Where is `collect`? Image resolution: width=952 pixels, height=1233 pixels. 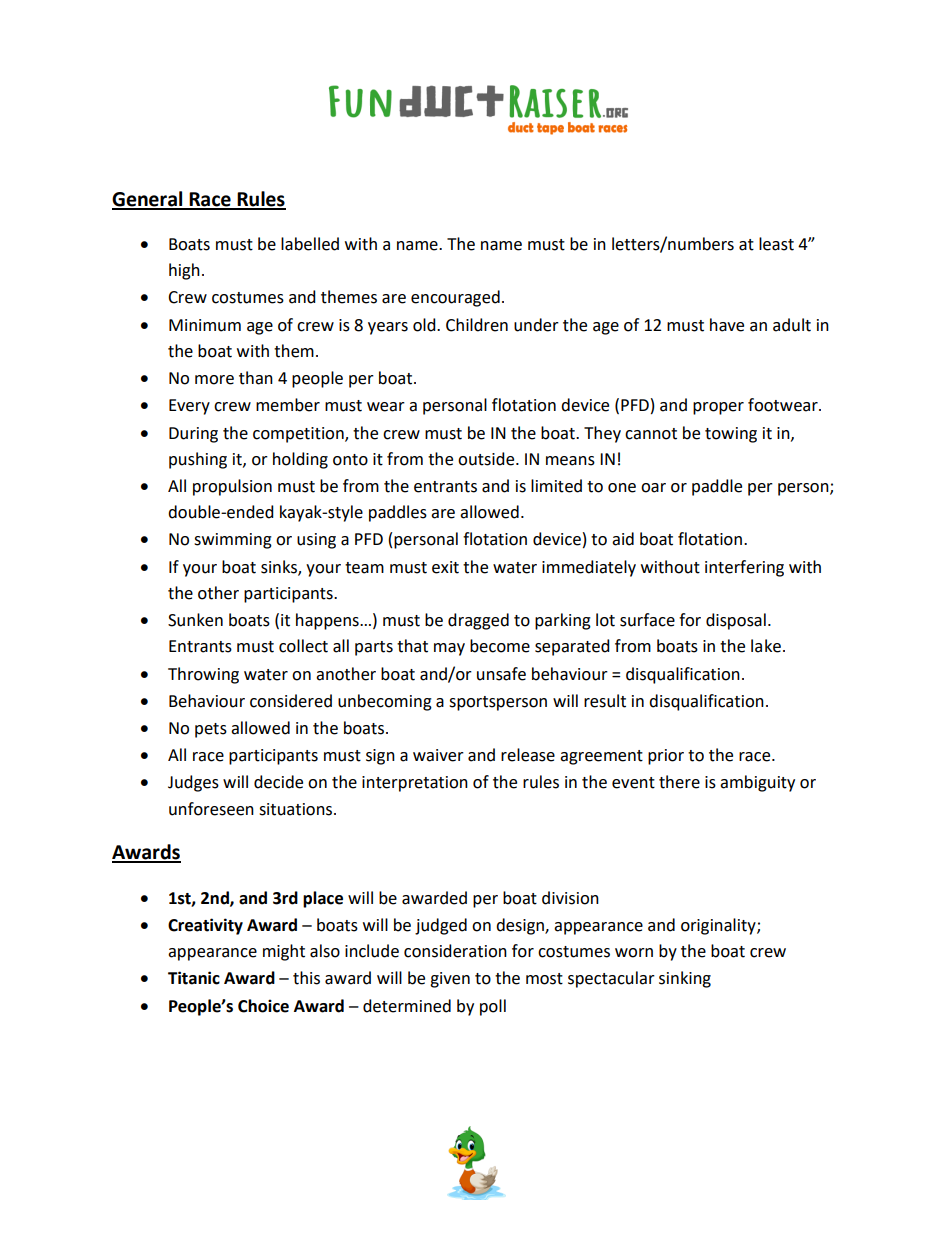
collect is located at coordinates (303, 646).
